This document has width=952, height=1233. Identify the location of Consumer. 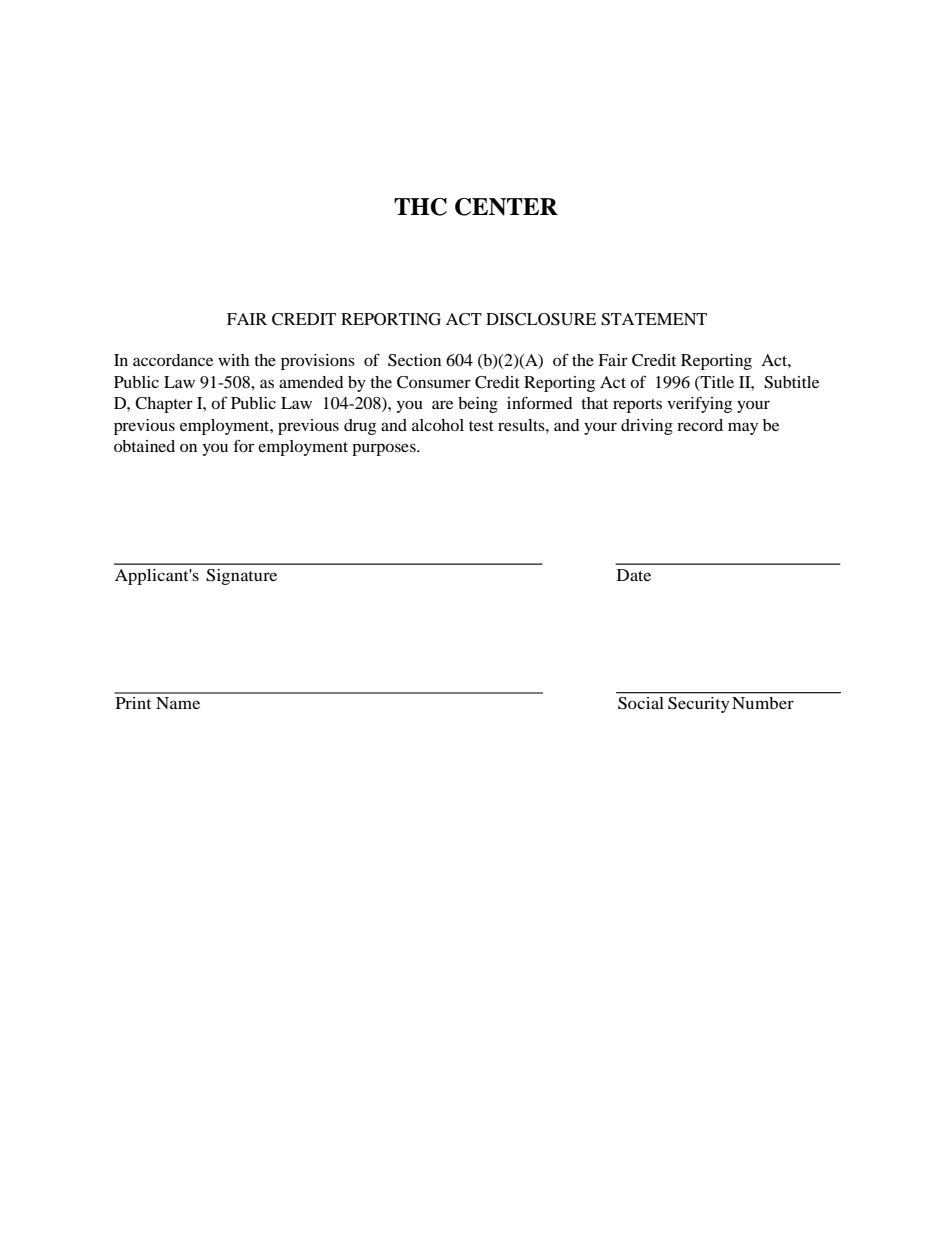
(434, 382).
